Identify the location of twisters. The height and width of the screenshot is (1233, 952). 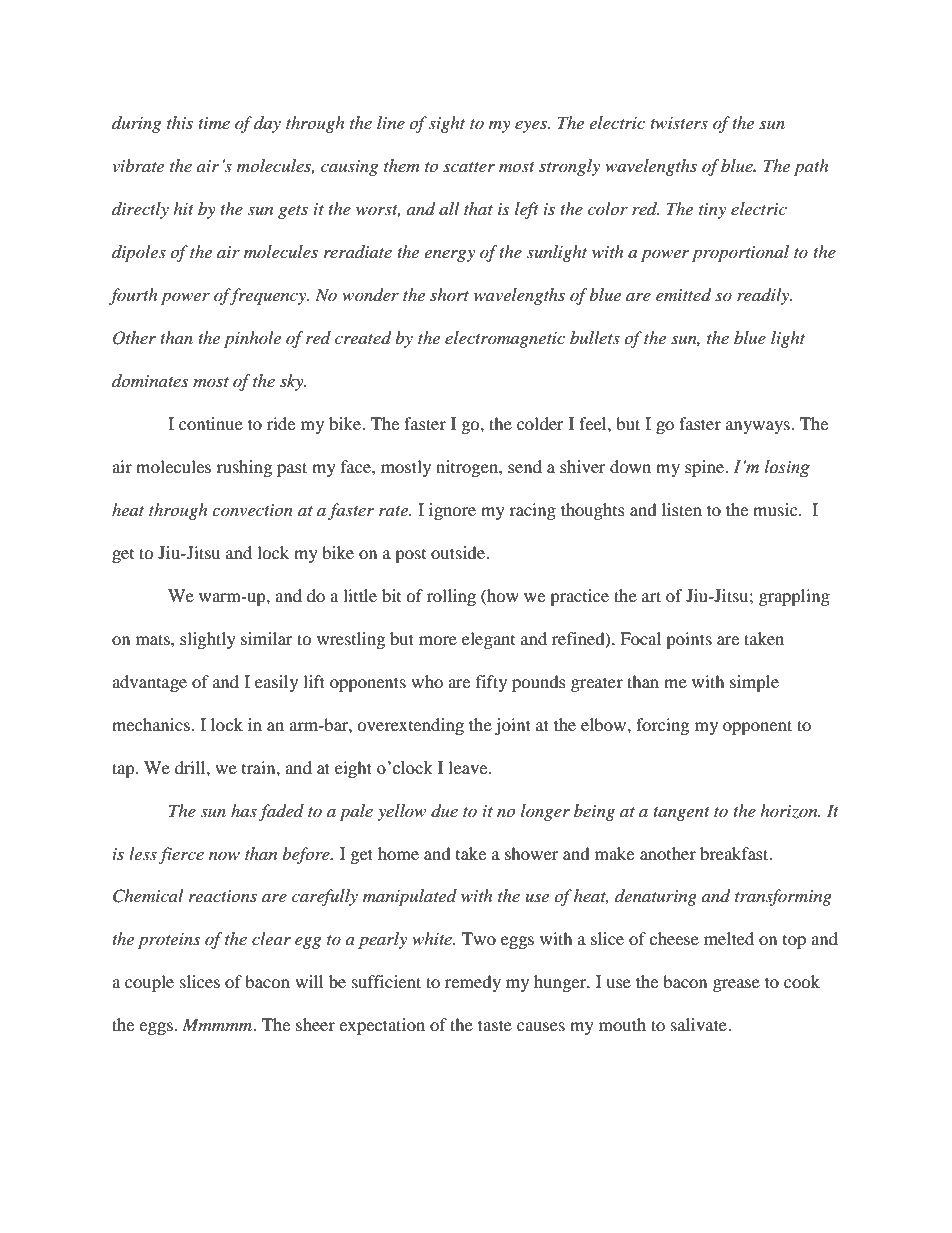
(679, 123).
